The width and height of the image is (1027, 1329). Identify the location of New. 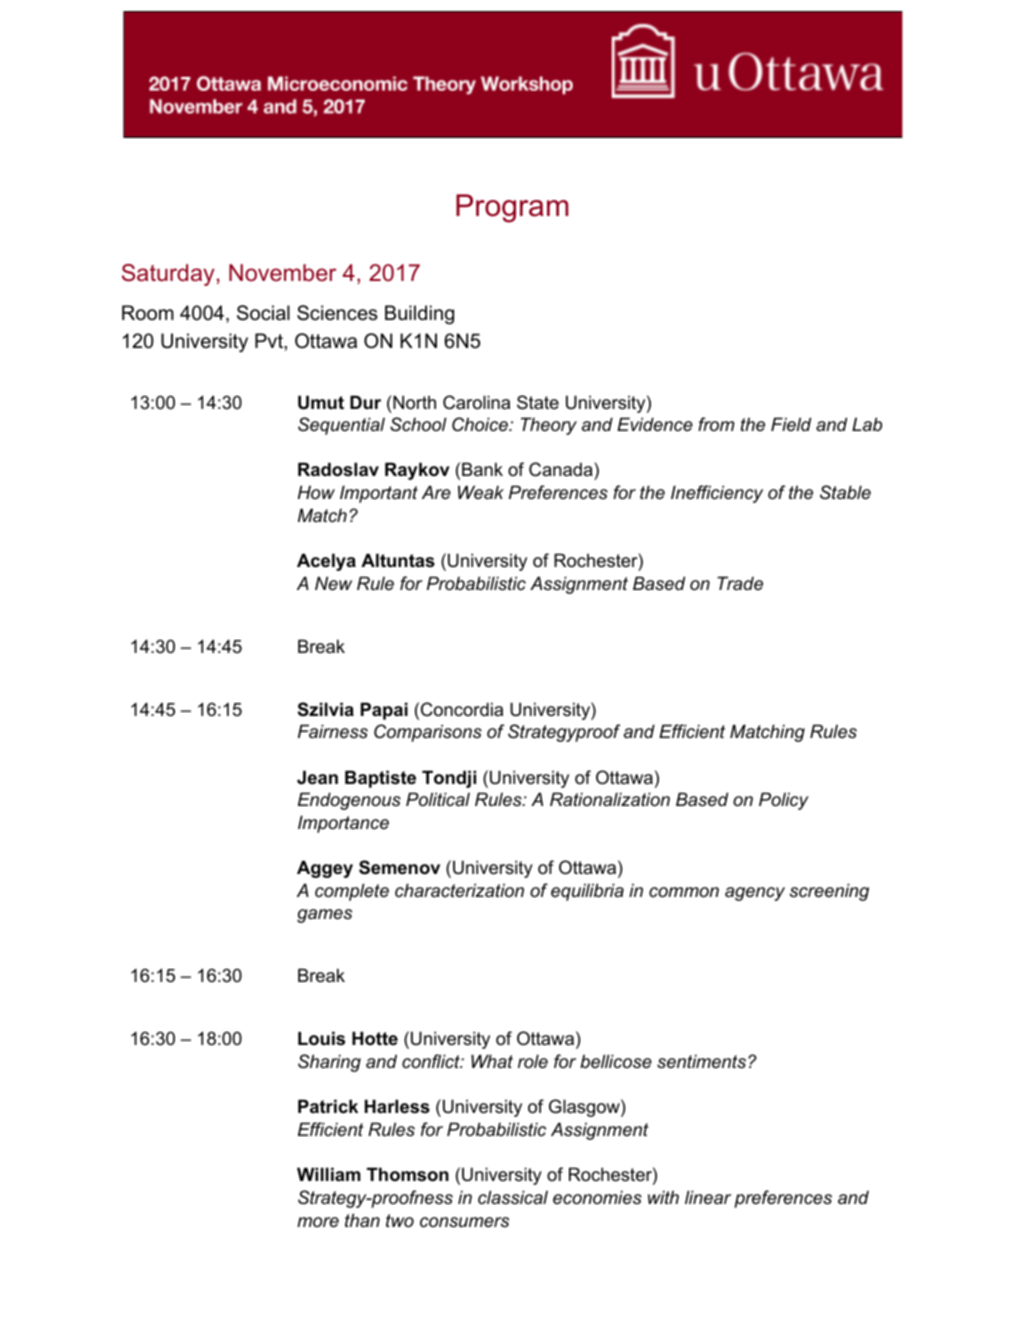
(333, 583).
